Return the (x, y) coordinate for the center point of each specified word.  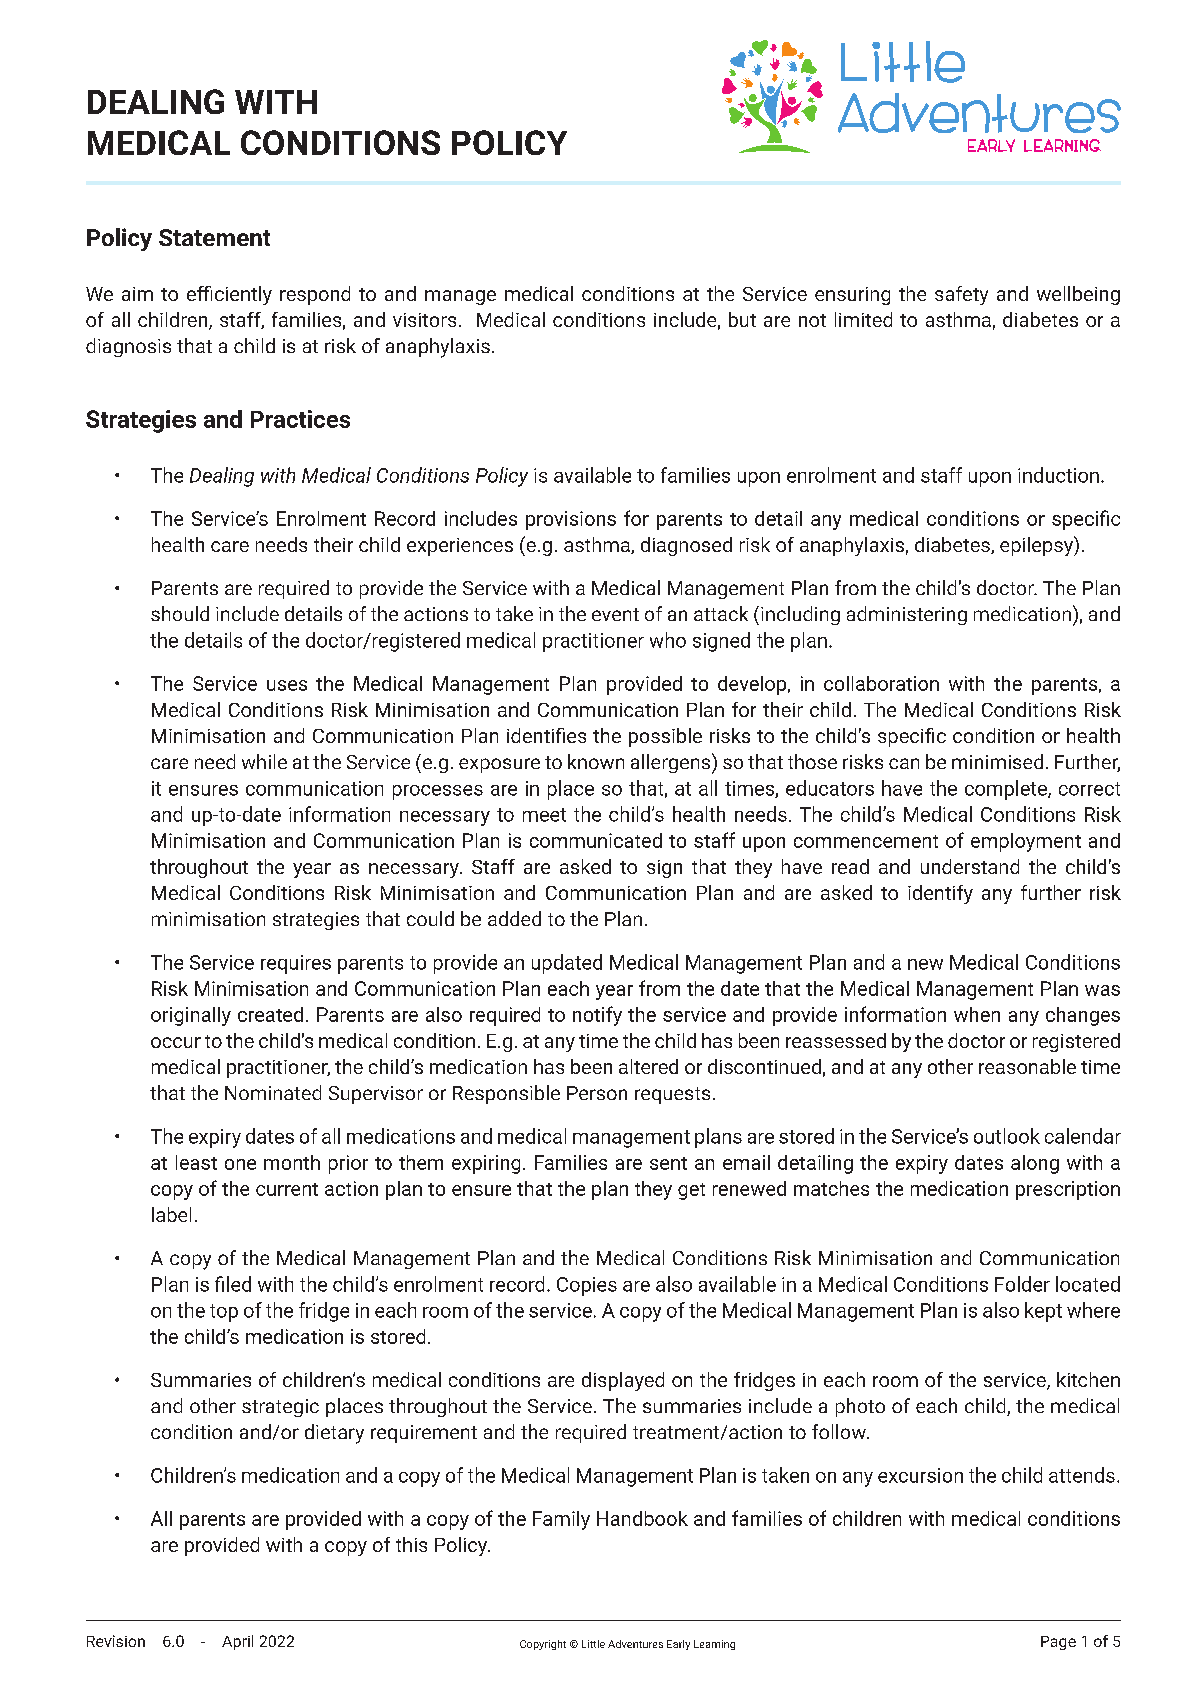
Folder (1022, 1284)
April (237, 1642)
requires (296, 964)
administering (907, 615)
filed (233, 1284)
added (514, 918)
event (615, 614)
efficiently (229, 295)
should (180, 613)
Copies (587, 1286)
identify (940, 894)
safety (961, 295)
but (742, 319)
